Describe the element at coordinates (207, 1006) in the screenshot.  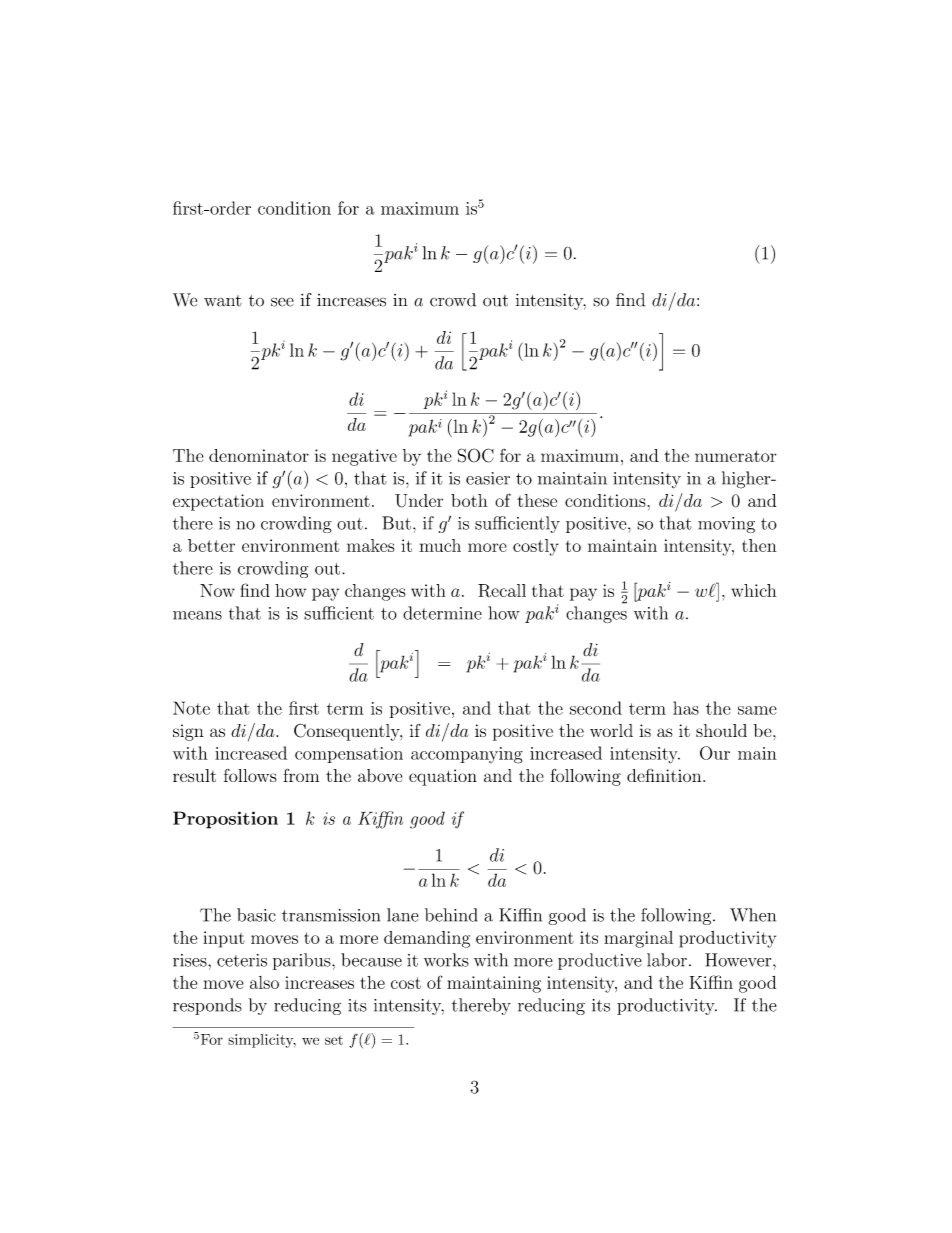
I see `responds` at that location.
